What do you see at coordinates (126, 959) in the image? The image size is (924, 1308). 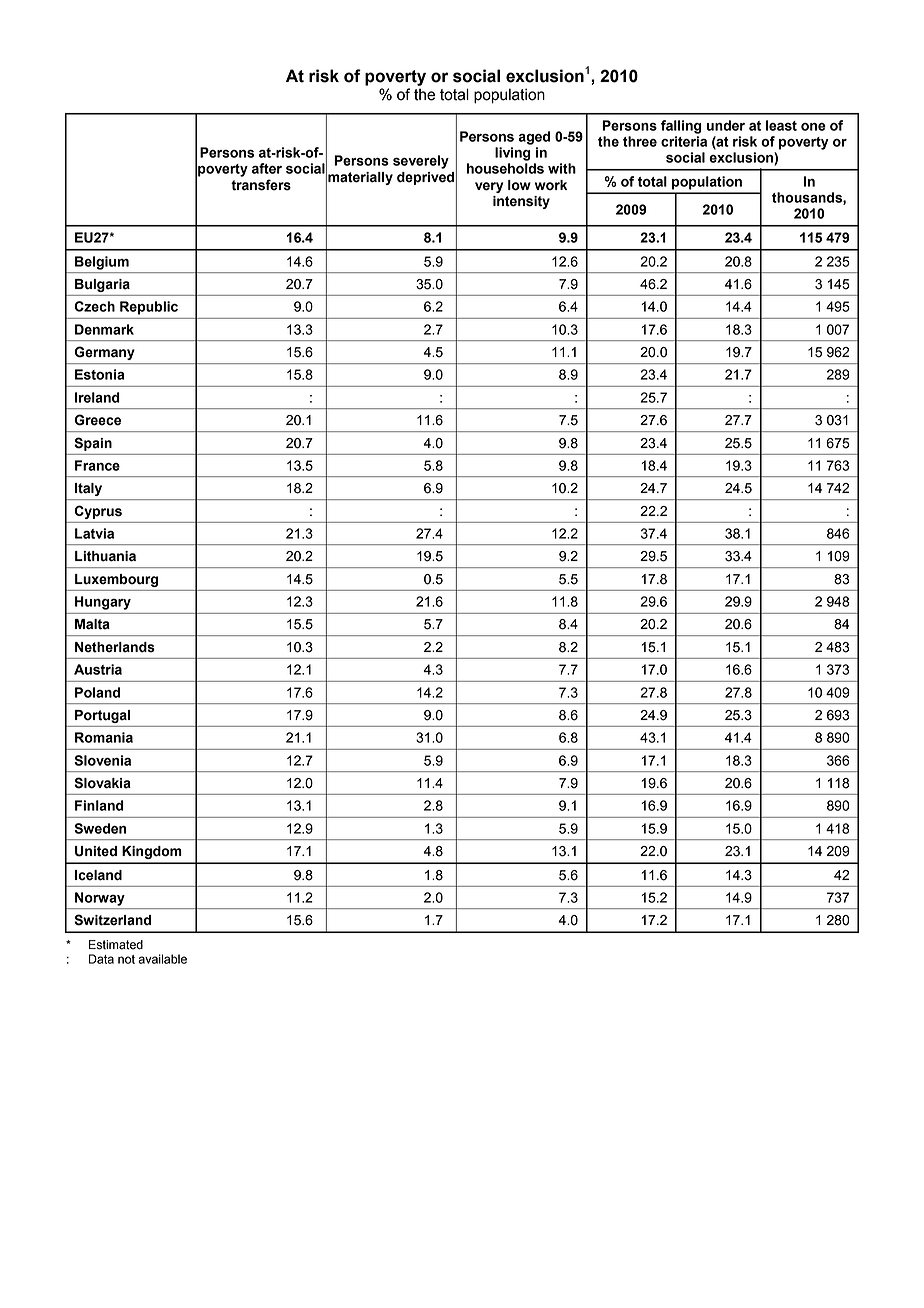 I see `not` at bounding box center [126, 959].
